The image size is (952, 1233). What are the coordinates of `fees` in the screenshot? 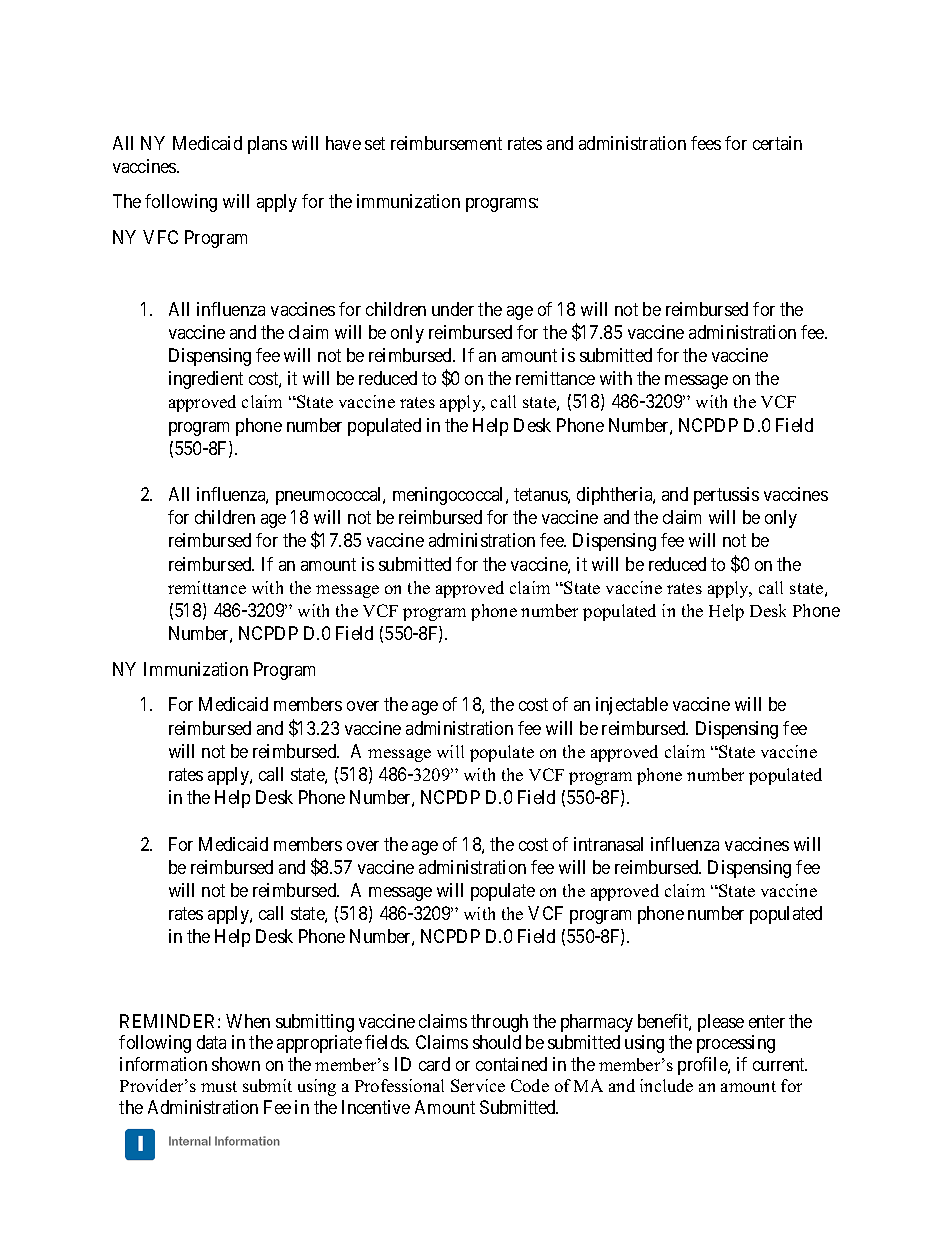 It's located at (706, 143).
